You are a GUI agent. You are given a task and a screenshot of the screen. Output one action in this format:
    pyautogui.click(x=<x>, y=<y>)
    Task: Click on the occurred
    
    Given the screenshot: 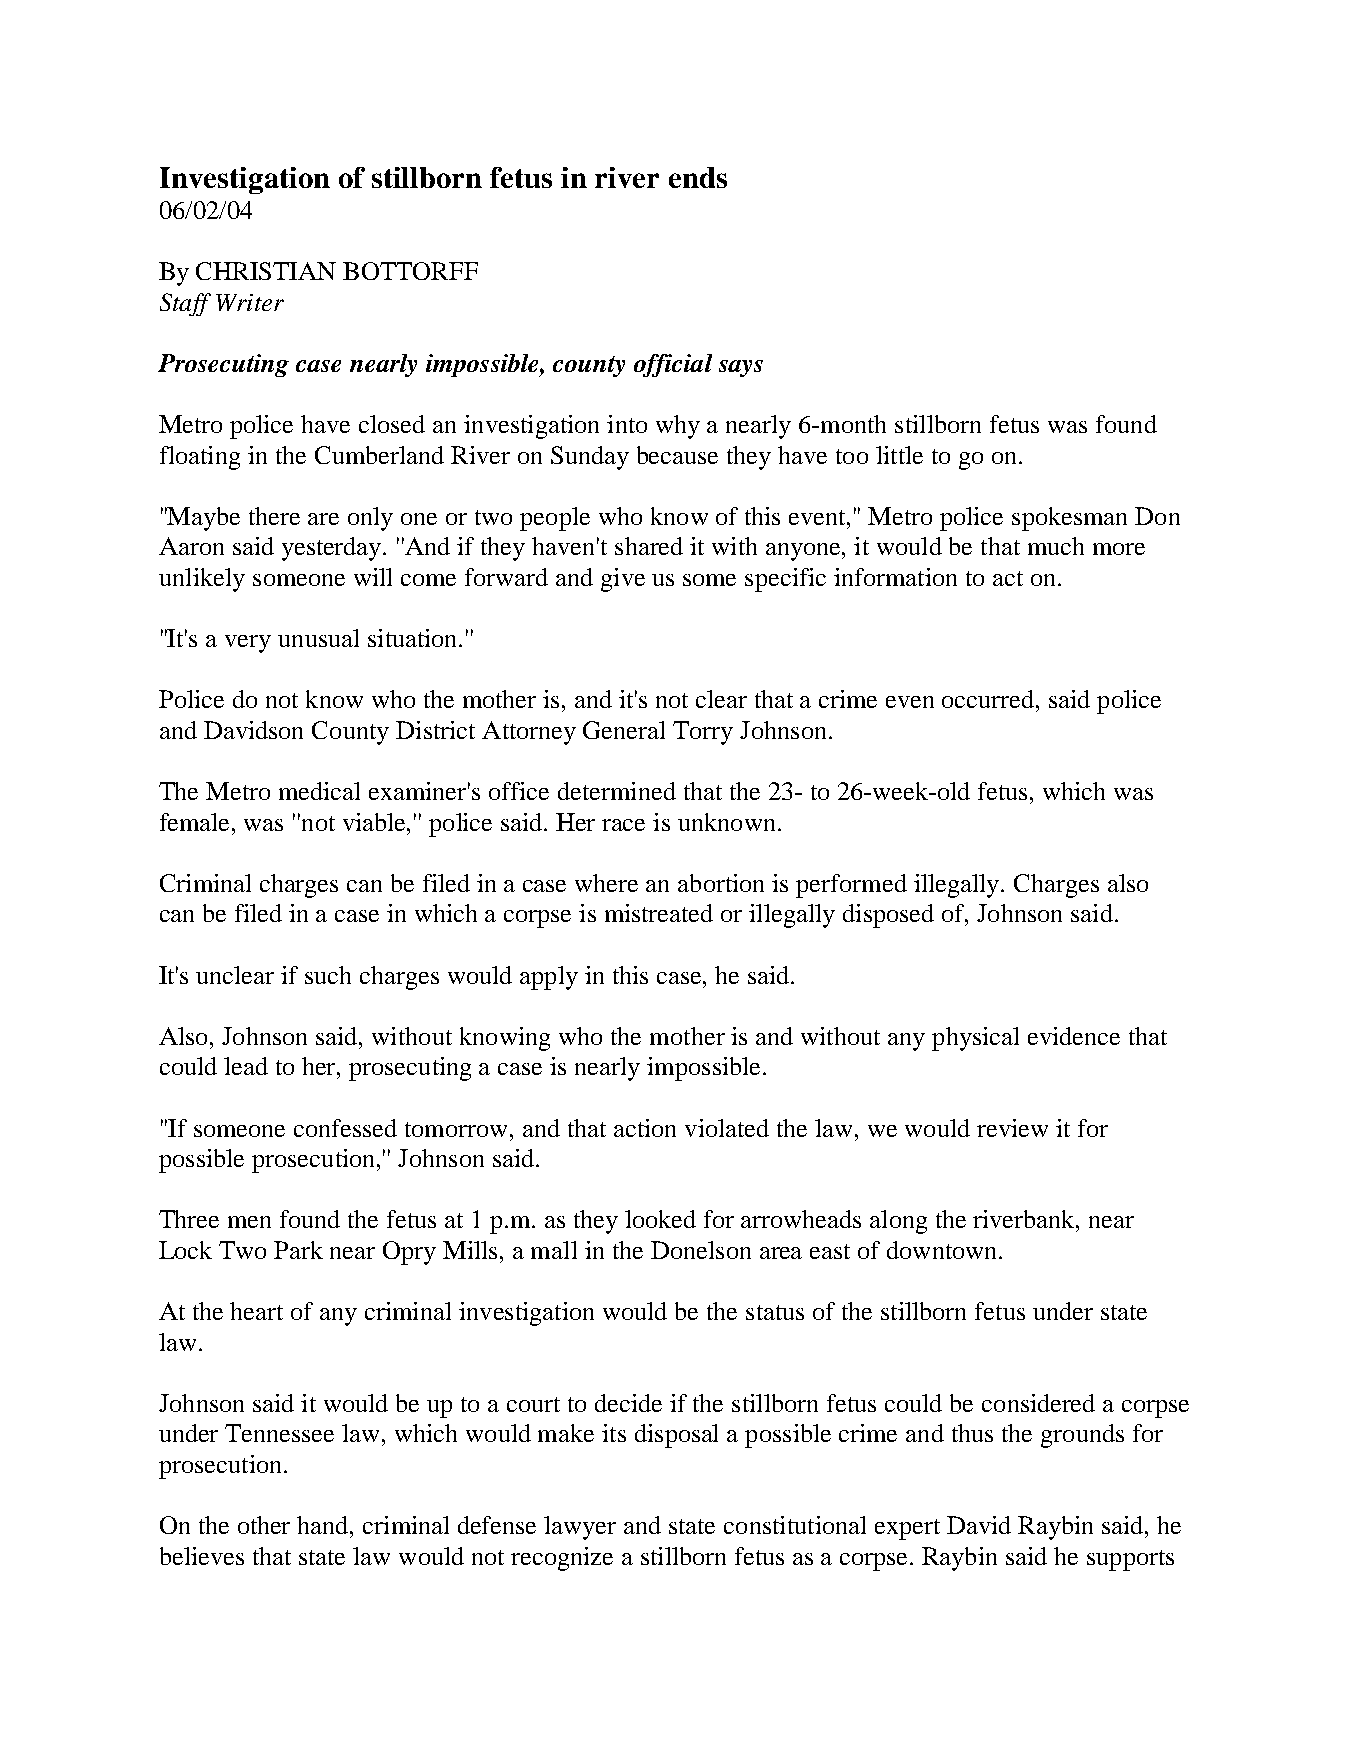 What is the action you would take?
    pyautogui.click(x=989, y=699)
